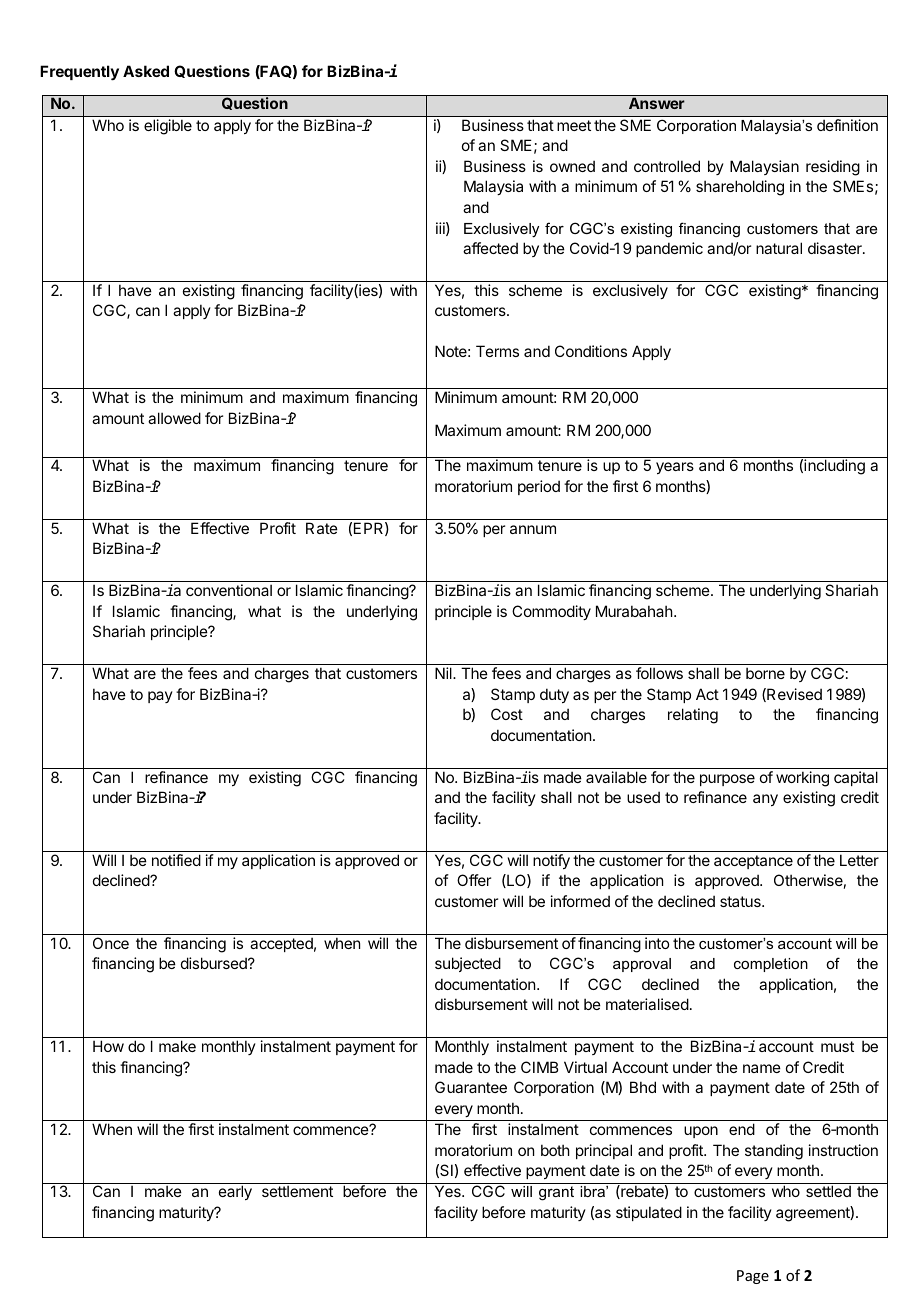 The image size is (924, 1308). Describe the element at coordinates (533, 529) in the image. I see `annum` at that location.
